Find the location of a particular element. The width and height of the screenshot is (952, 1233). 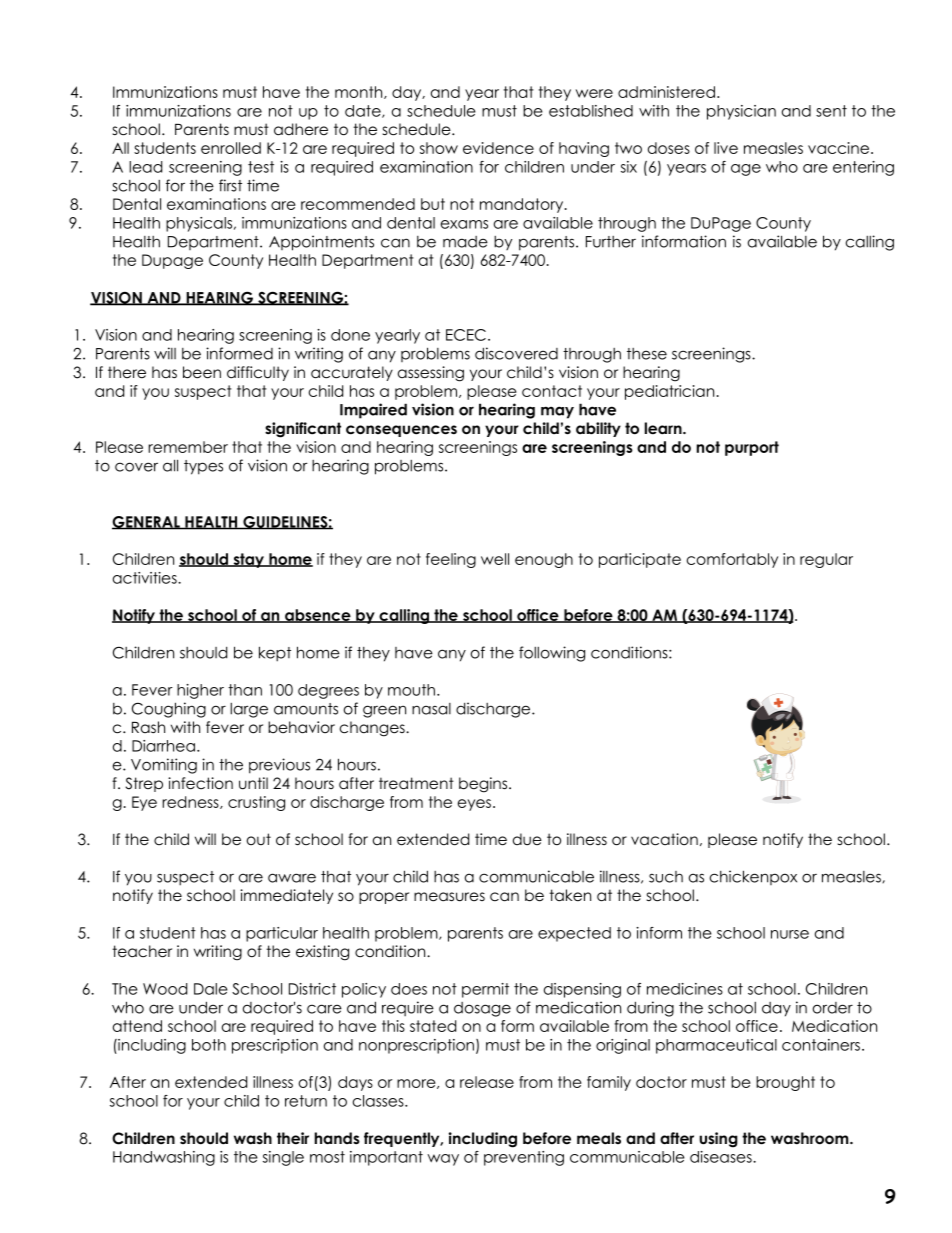

enrolled is located at coordinates (231, 148).
